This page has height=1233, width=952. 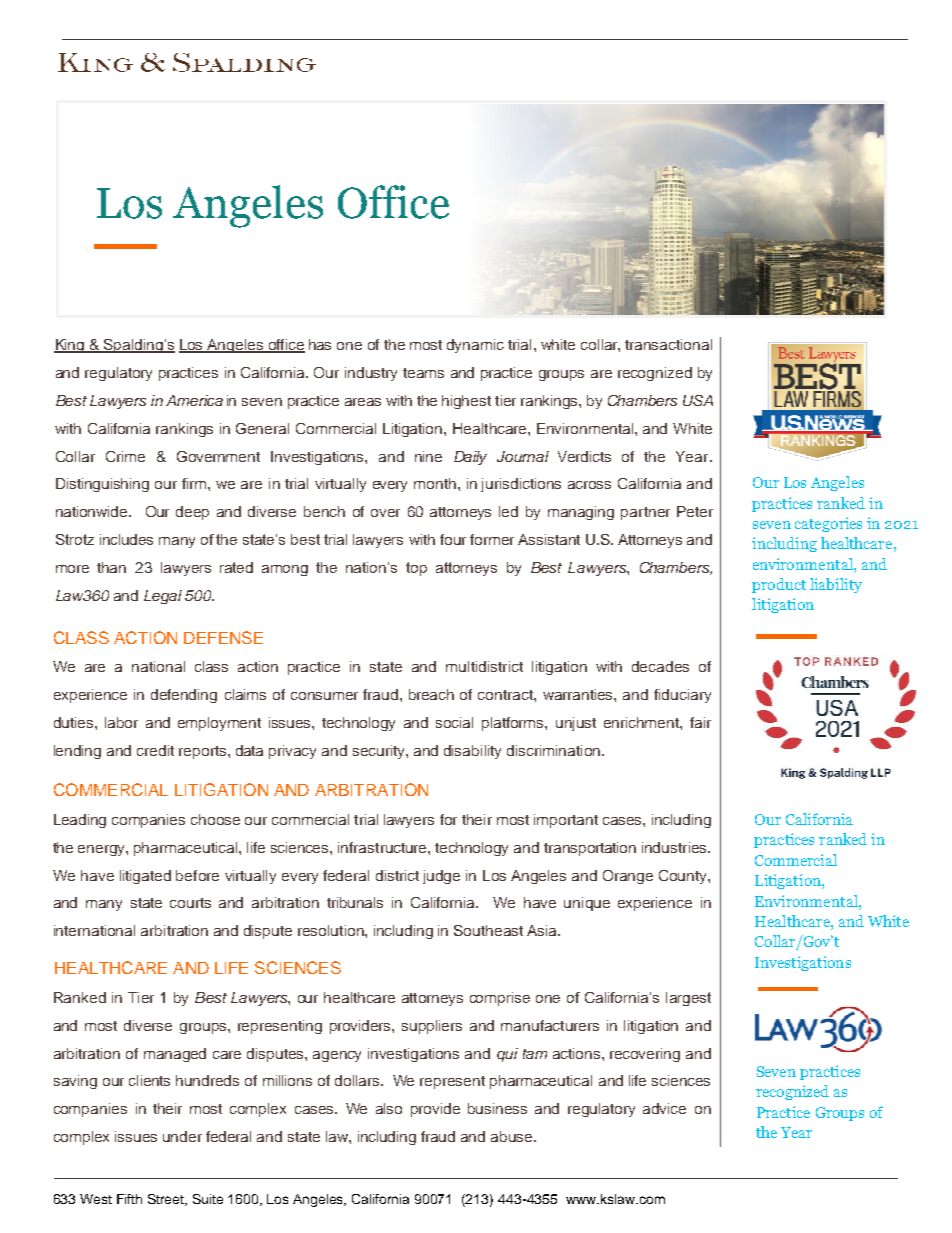 I want to click on product, so click(x=779, y=585).
